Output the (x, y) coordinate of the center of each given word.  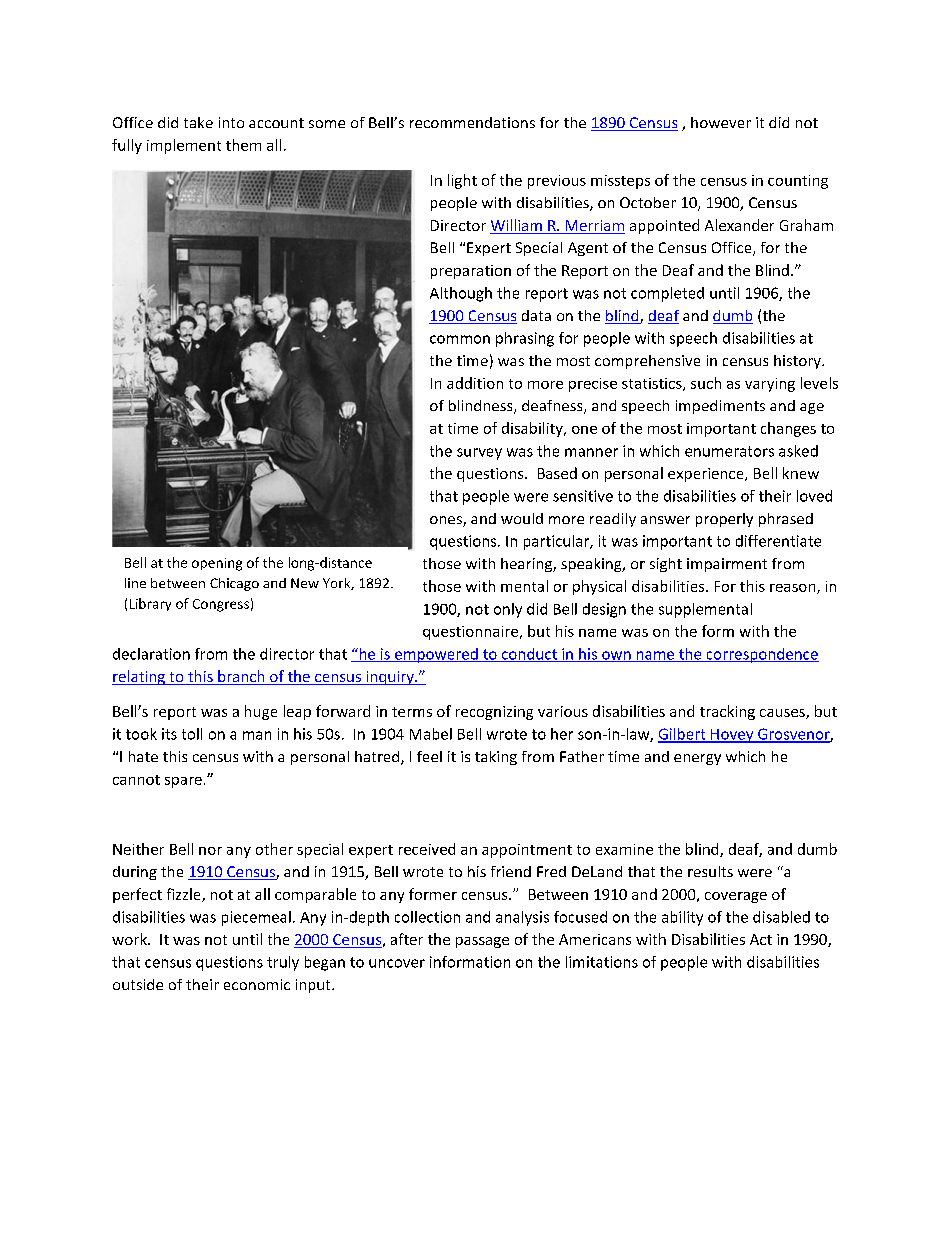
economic (257, 984)
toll (192, 734)
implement (184, 146)
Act (761, 939)
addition (475, 383)
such (706, 383)
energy (697, 759)
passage (482, 942)
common (460, 339)
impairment (727, 565)
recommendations (472, 122)
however (721, 122)
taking (496, 758)
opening (217, 564)
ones (447, 521)
